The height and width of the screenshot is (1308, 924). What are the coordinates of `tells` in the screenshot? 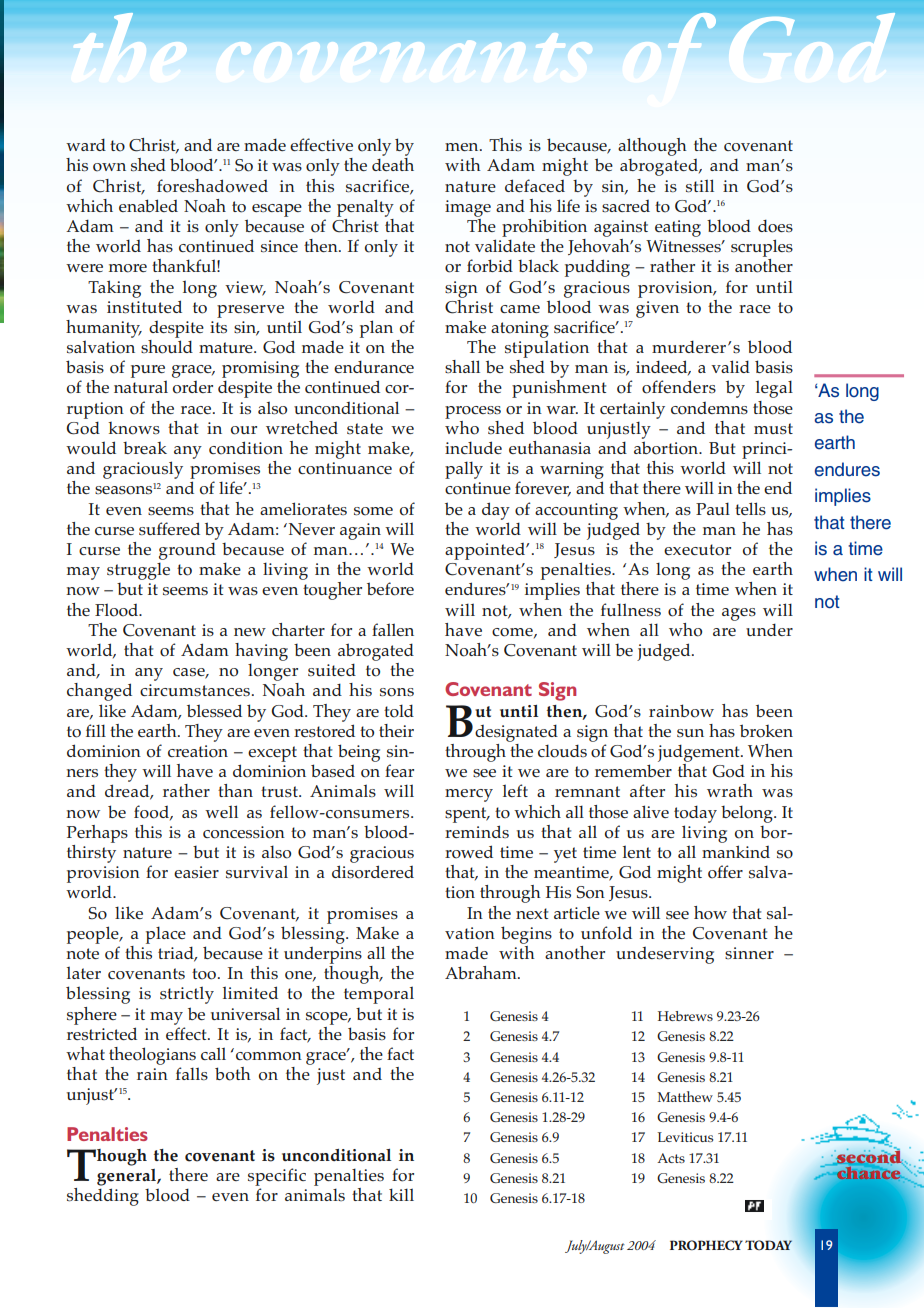 It's located at (750, 509).
